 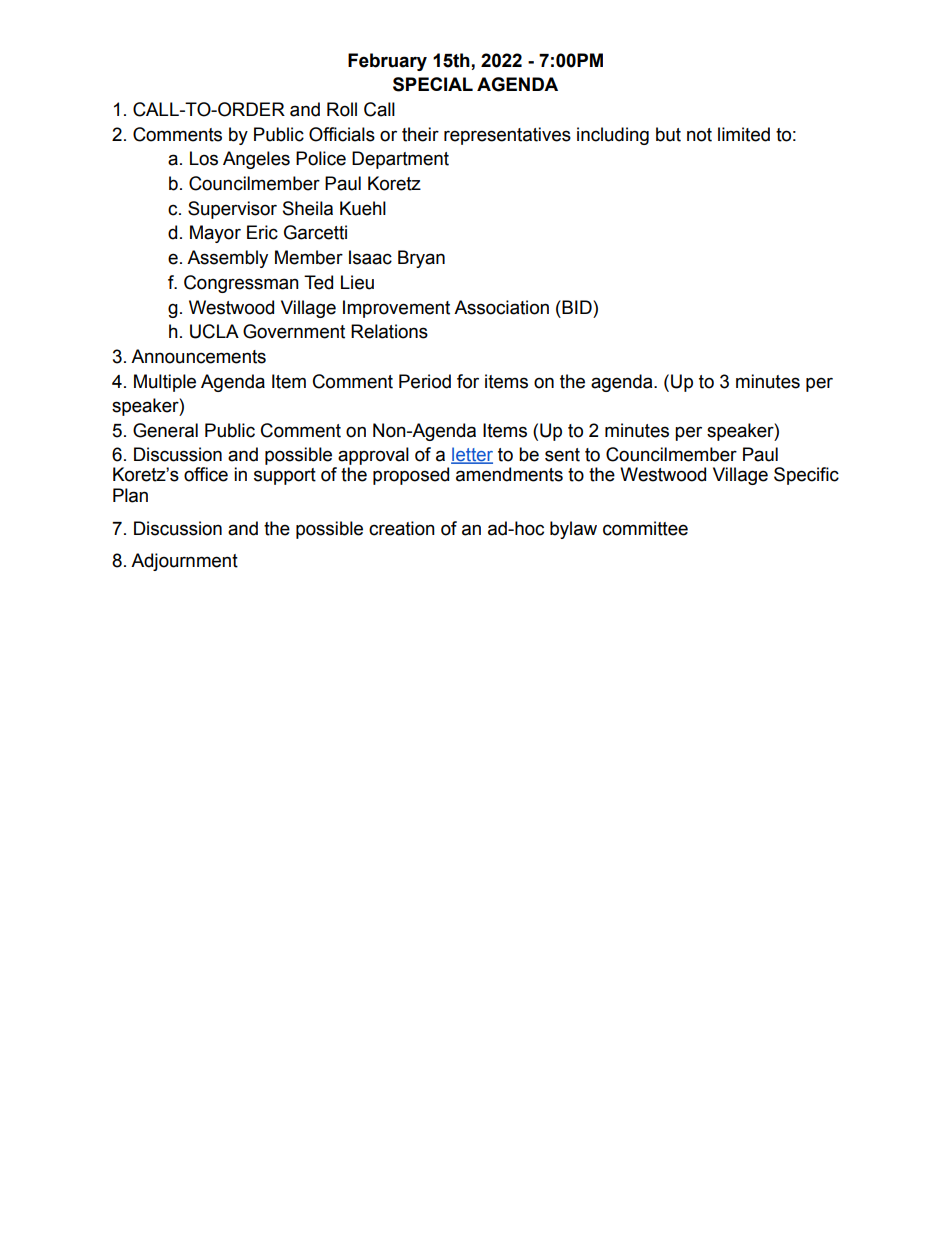 I want to click on for, so click(x=468, y=381).
